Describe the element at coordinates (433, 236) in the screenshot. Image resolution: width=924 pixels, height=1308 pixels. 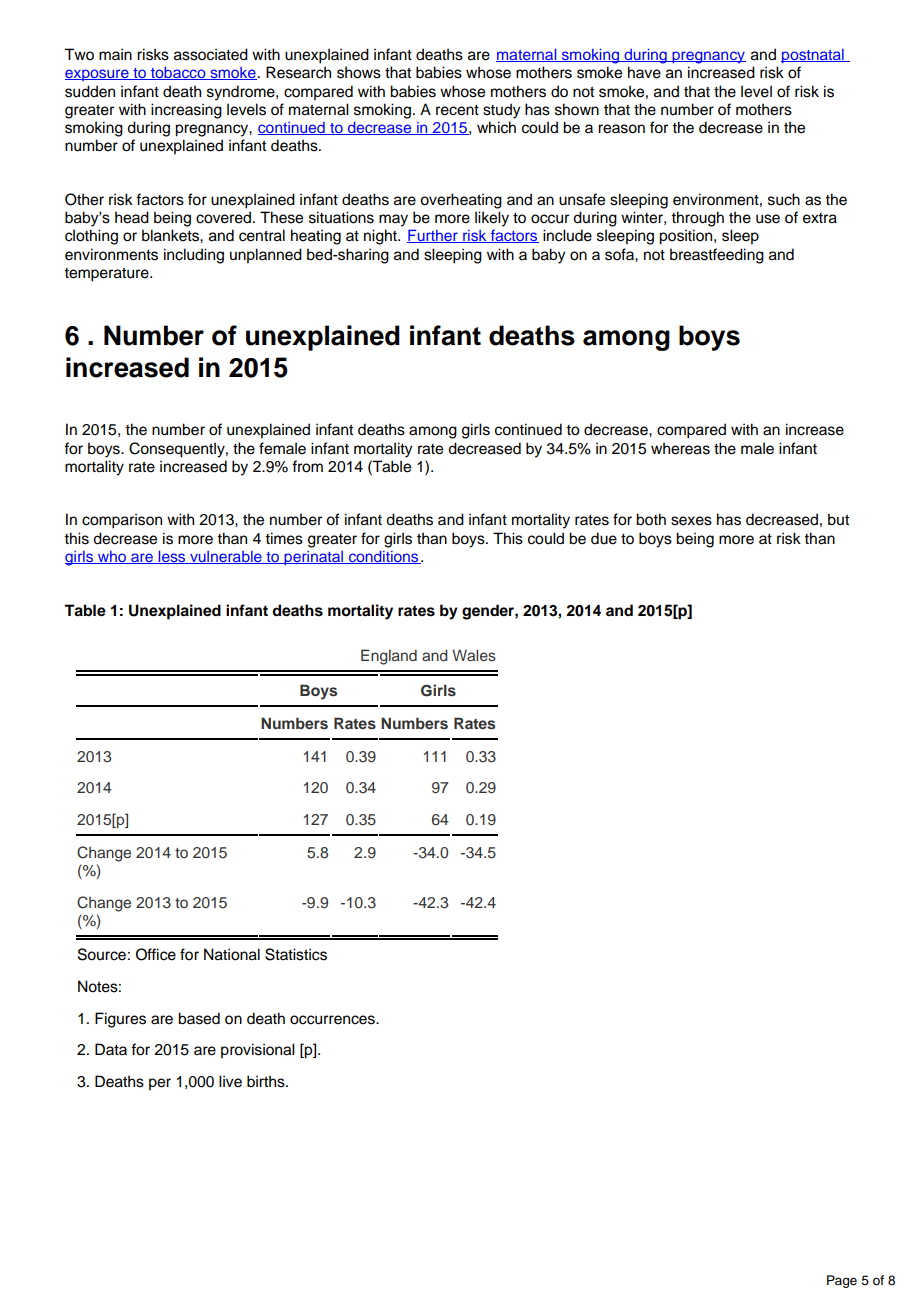
I see `Further` at that location.
